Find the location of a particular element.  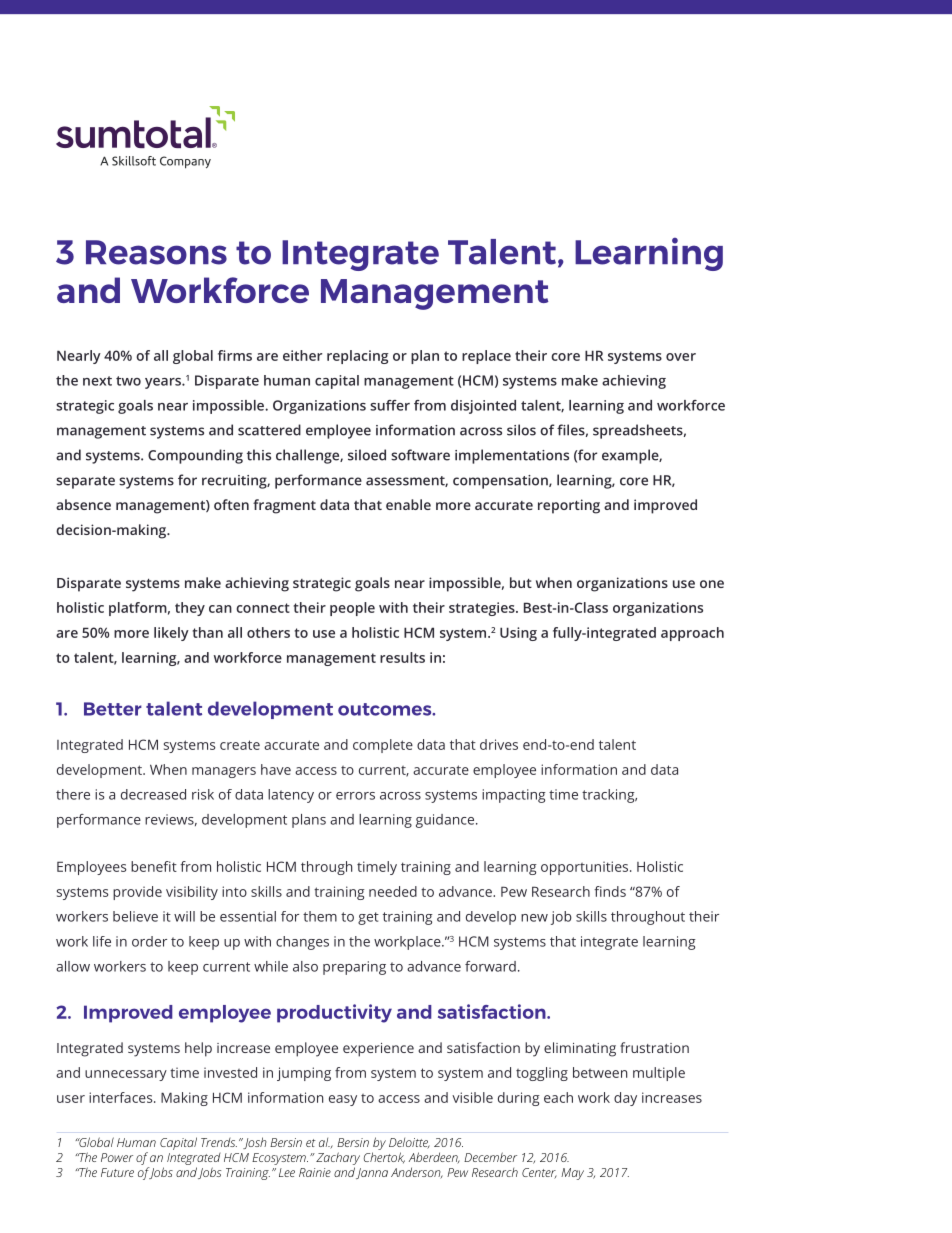

approach is located at coordinates (692, 634).
